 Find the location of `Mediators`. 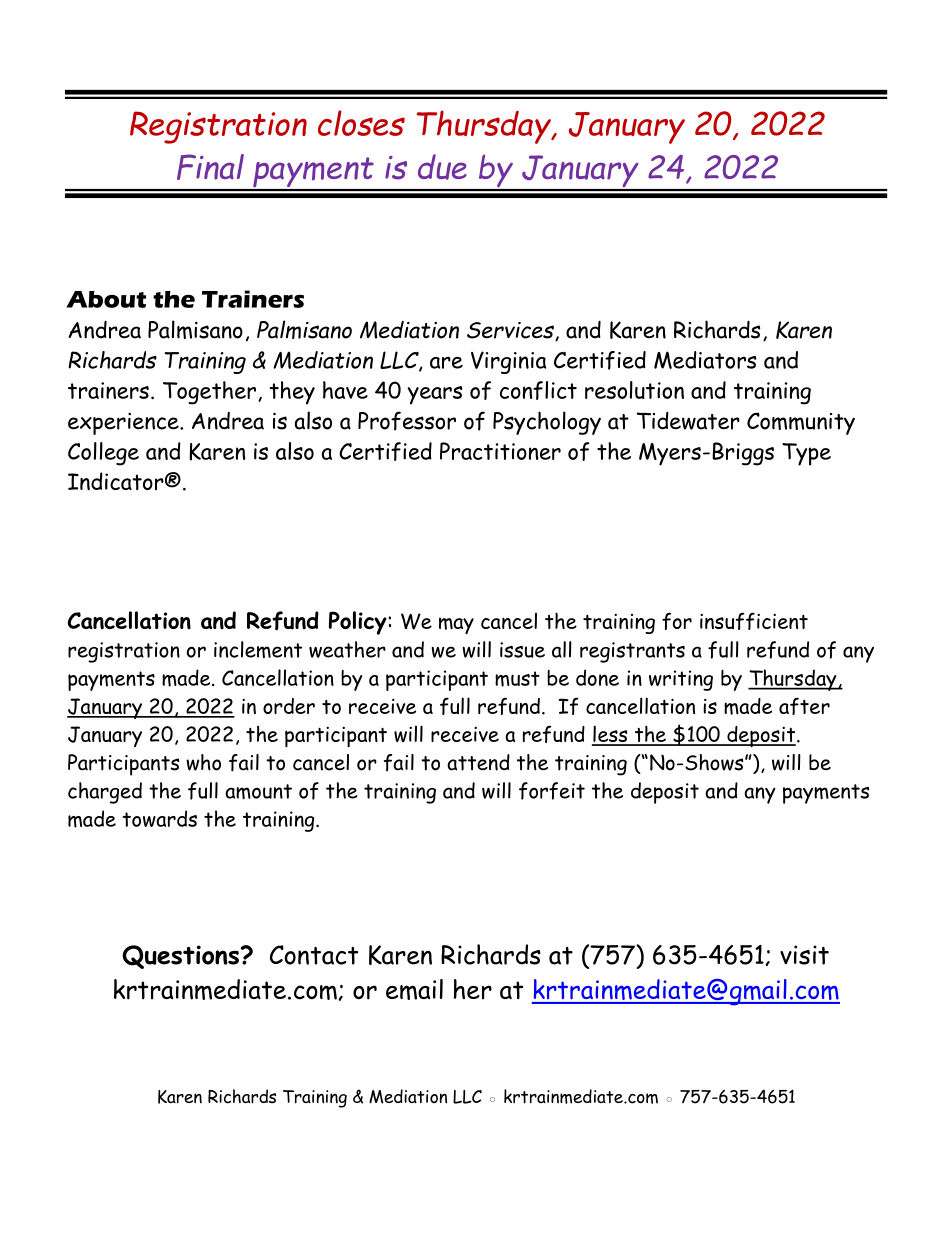

Mediators is located at coordinates (705, 360).
